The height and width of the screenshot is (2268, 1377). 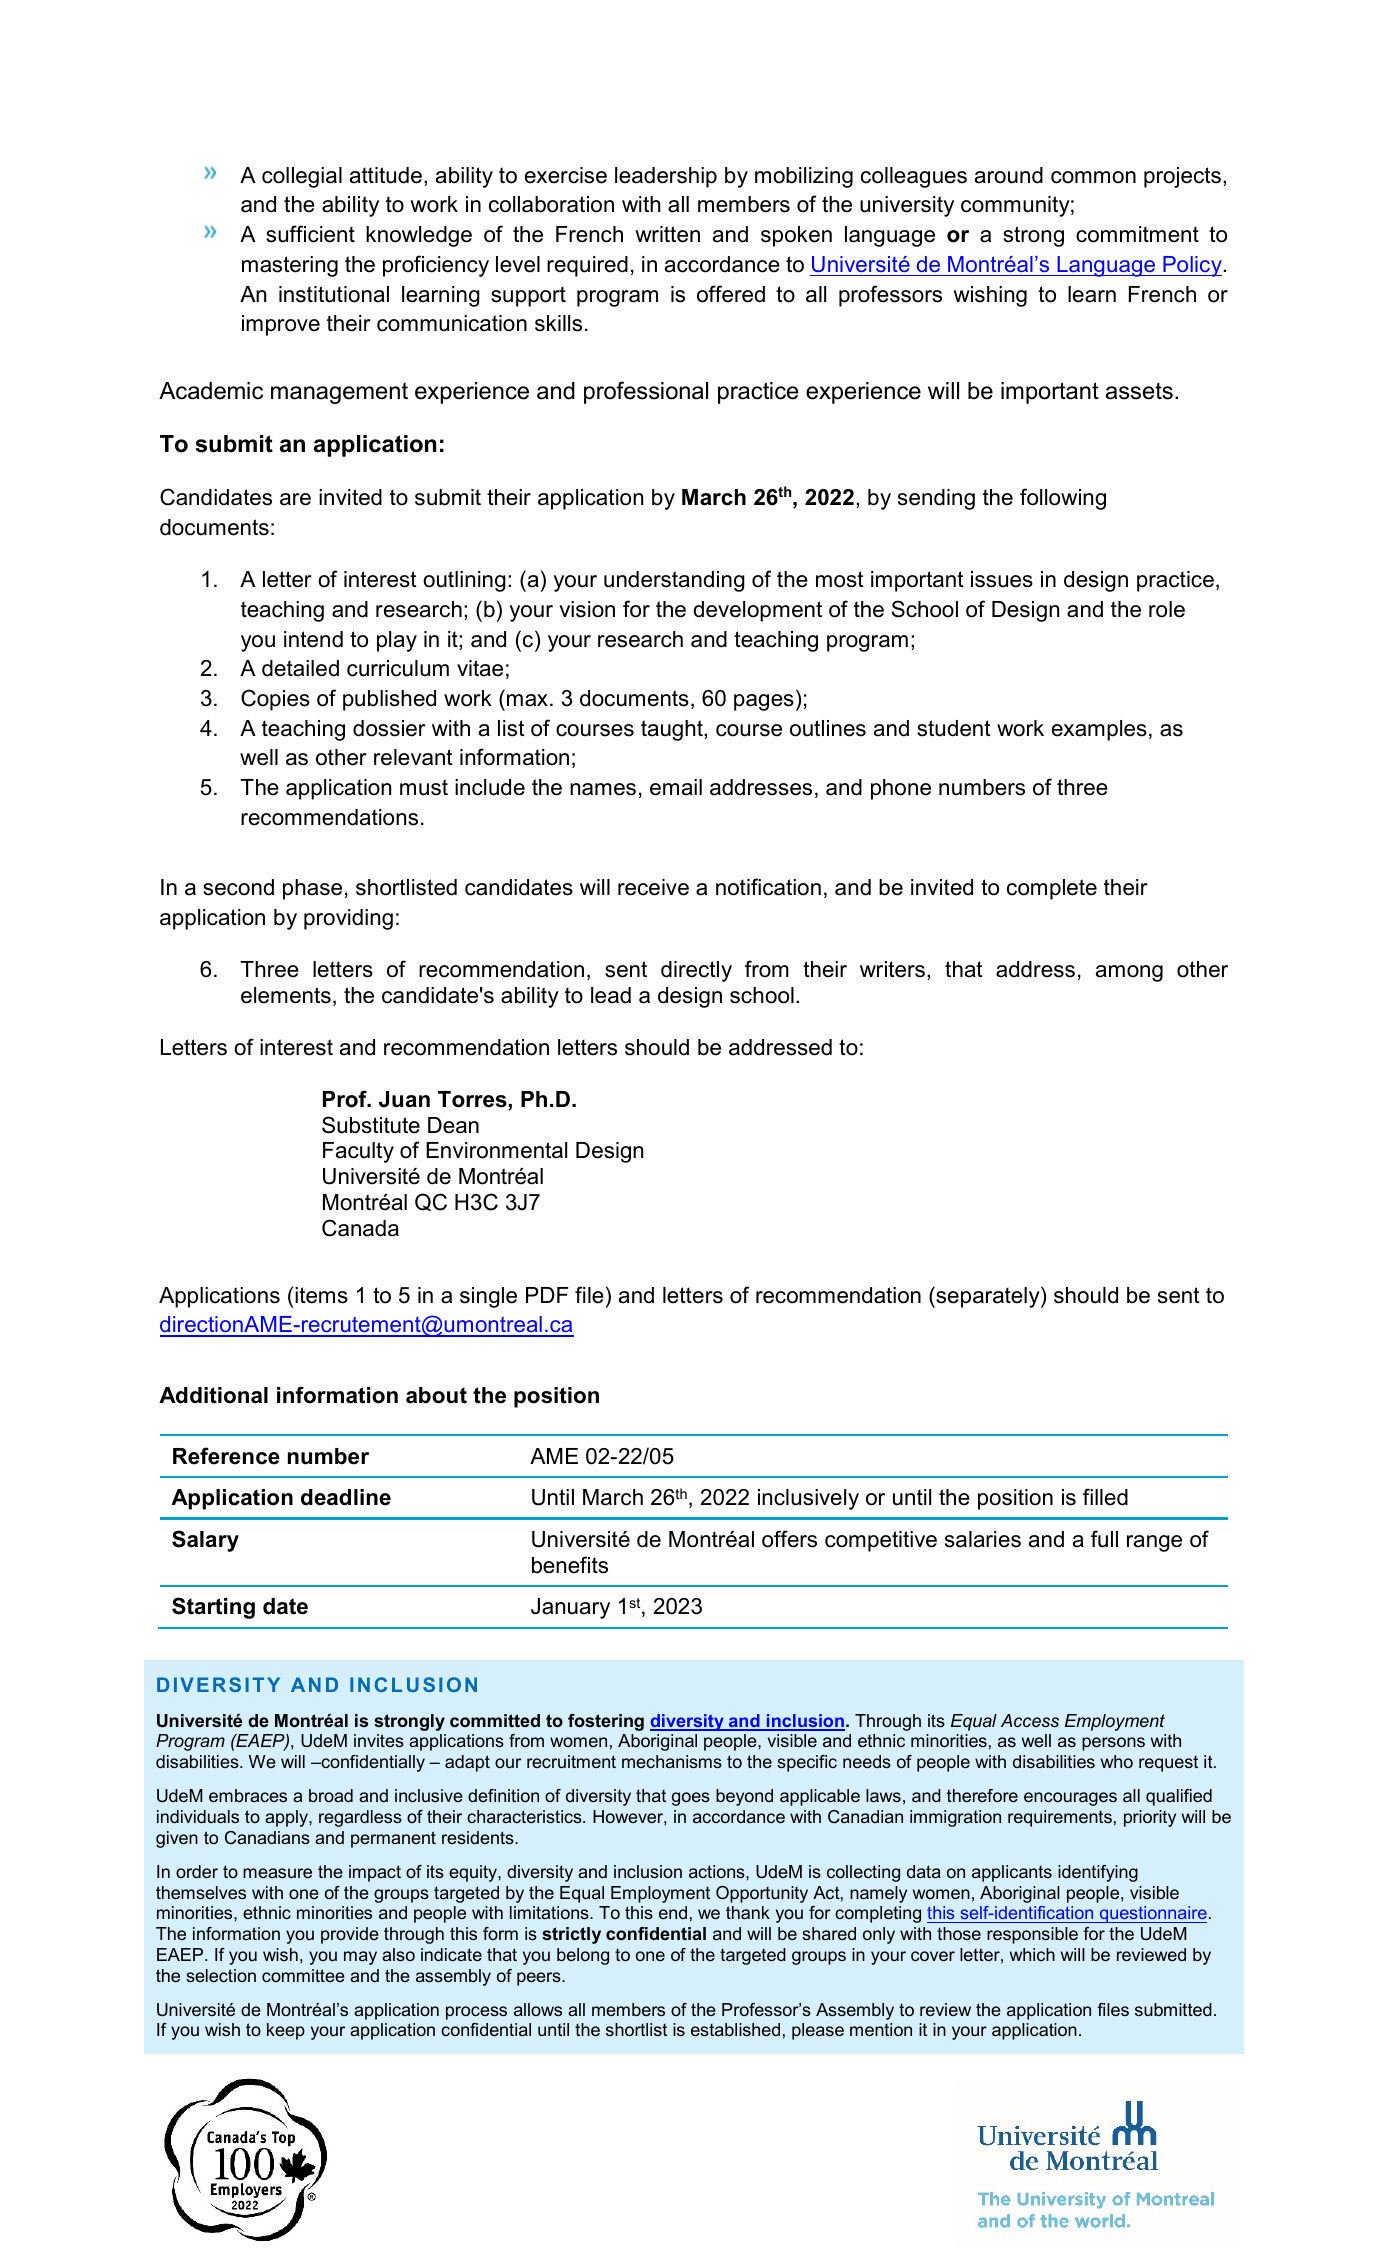 What do you see at coordinates (303, 1975) in the screenshot?
I see `committee` at bounding box center [303, 1975].
